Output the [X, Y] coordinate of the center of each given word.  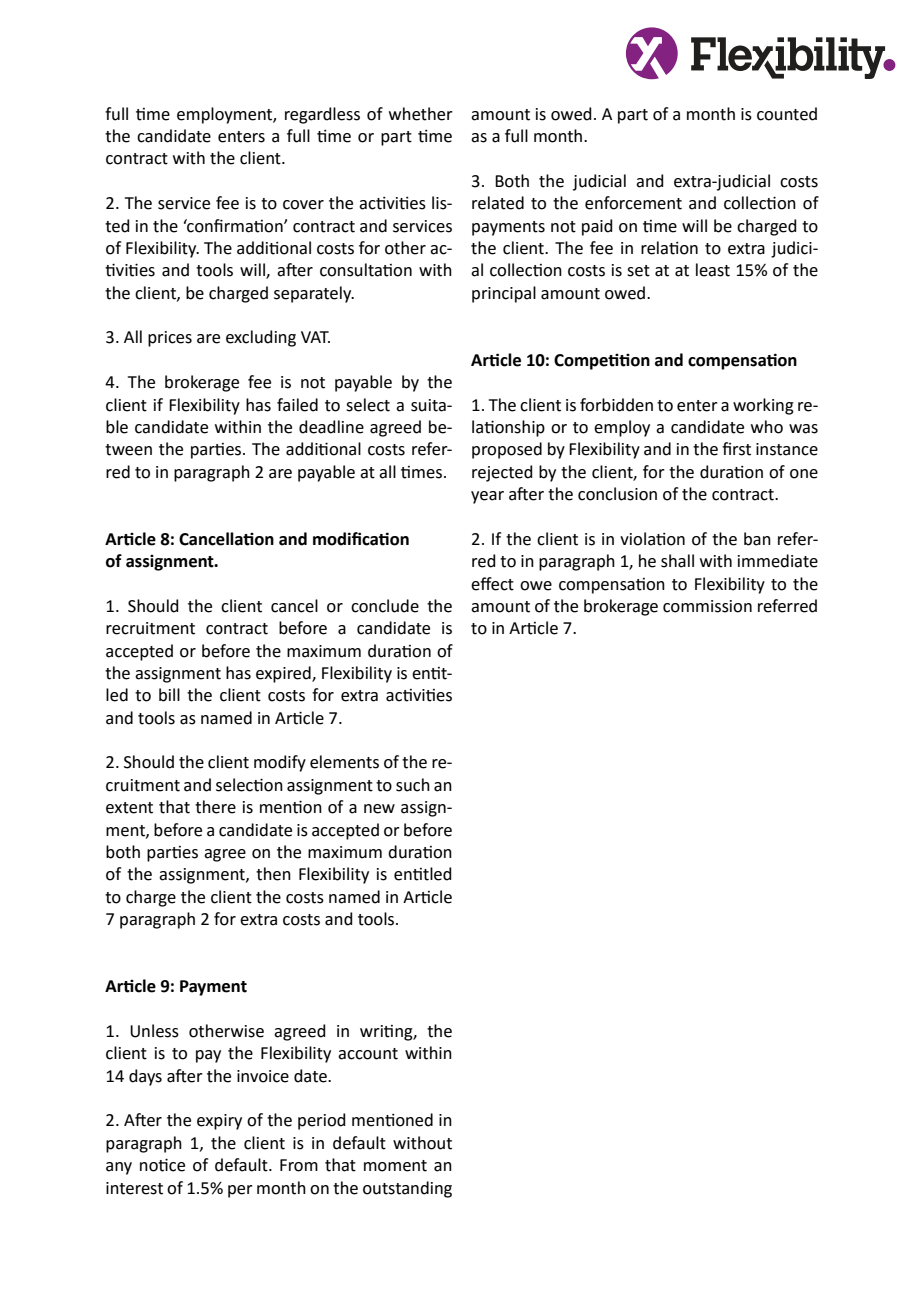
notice [162, 1165]
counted [787, 114]
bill [169, 695]
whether [421, 114]
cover [303, 205]
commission [707, 606]
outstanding [407, 1189]
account [368, 1054]
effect [492, 584]
